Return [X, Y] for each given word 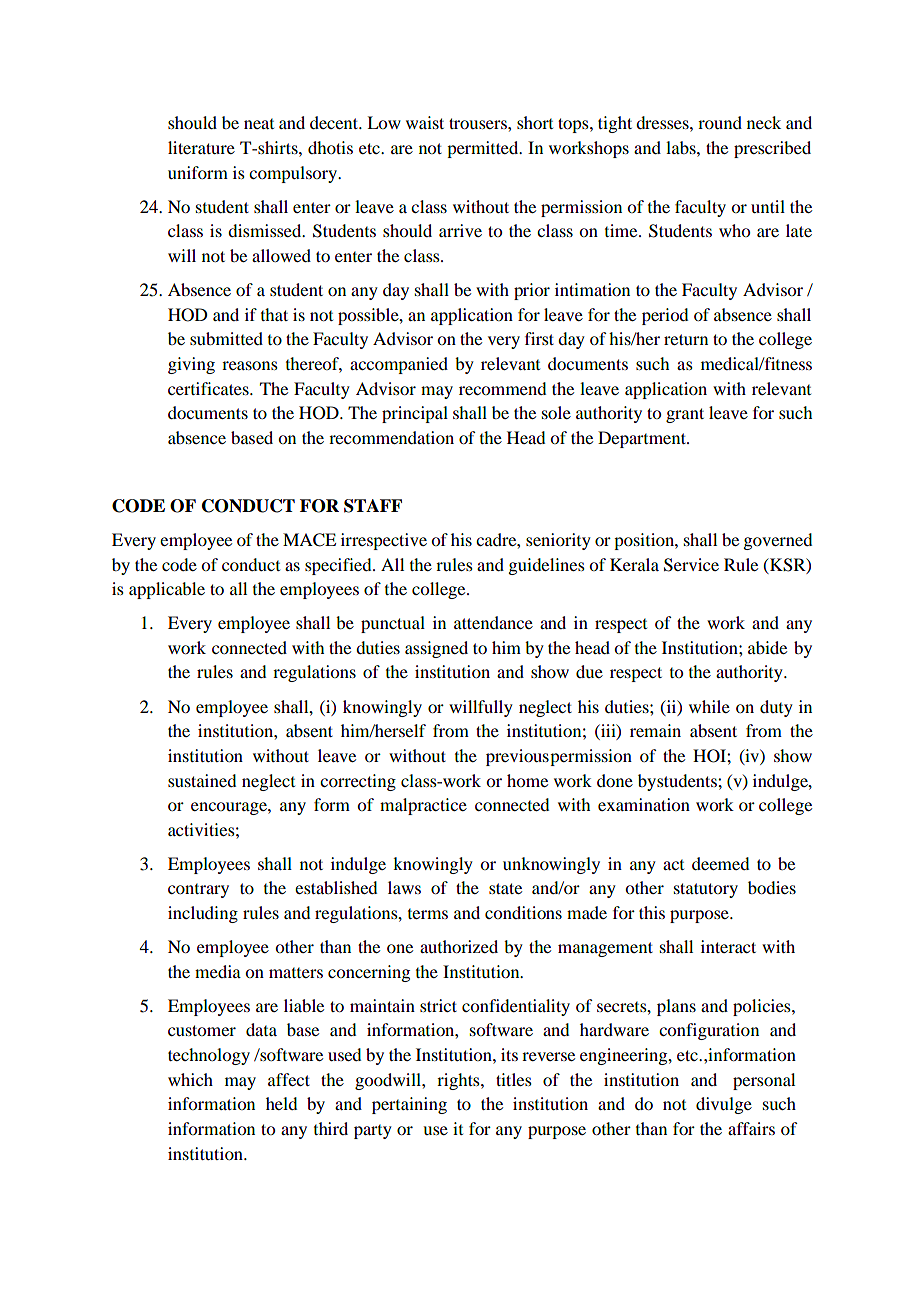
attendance [493, 622]
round [720, 122]
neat [259, 124]
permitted [484, 149]
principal [415, 414]
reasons [250, 365]
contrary [198, 891]
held [281, 1103]
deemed [720, 863]
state [505, 888]
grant [685, 415]
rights [459, 1081]
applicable [167, 590]
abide [767, 647]
